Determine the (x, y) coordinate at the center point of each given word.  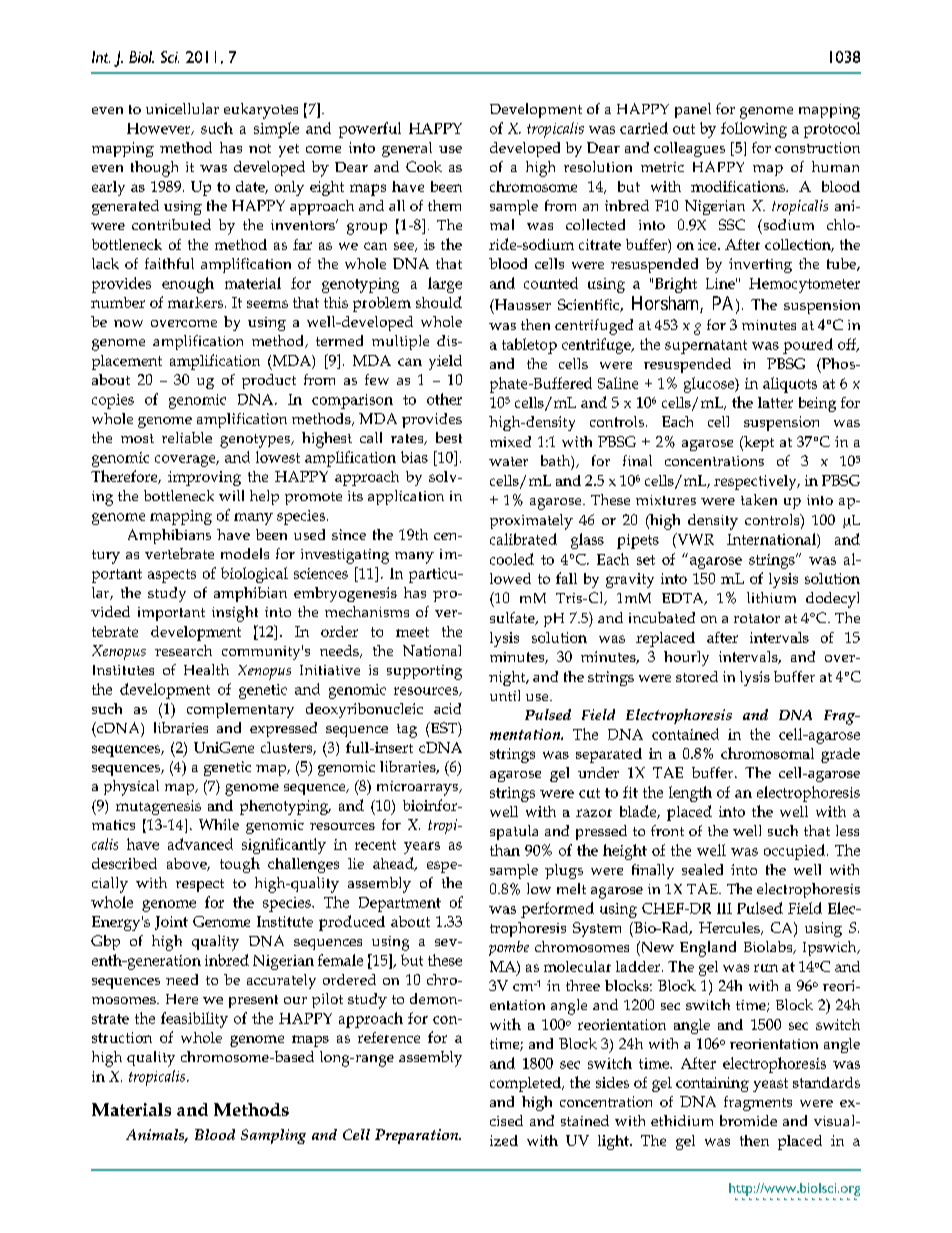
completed (527, 1084)
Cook (424, 166)
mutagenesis (158, 807)
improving (204, 478)
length (690, 794)
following (754, 130)
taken (759, 499)
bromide (748, 1120)
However (160, 129)
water (508, 461)
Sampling (273, 1136)
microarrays (418, 788)
